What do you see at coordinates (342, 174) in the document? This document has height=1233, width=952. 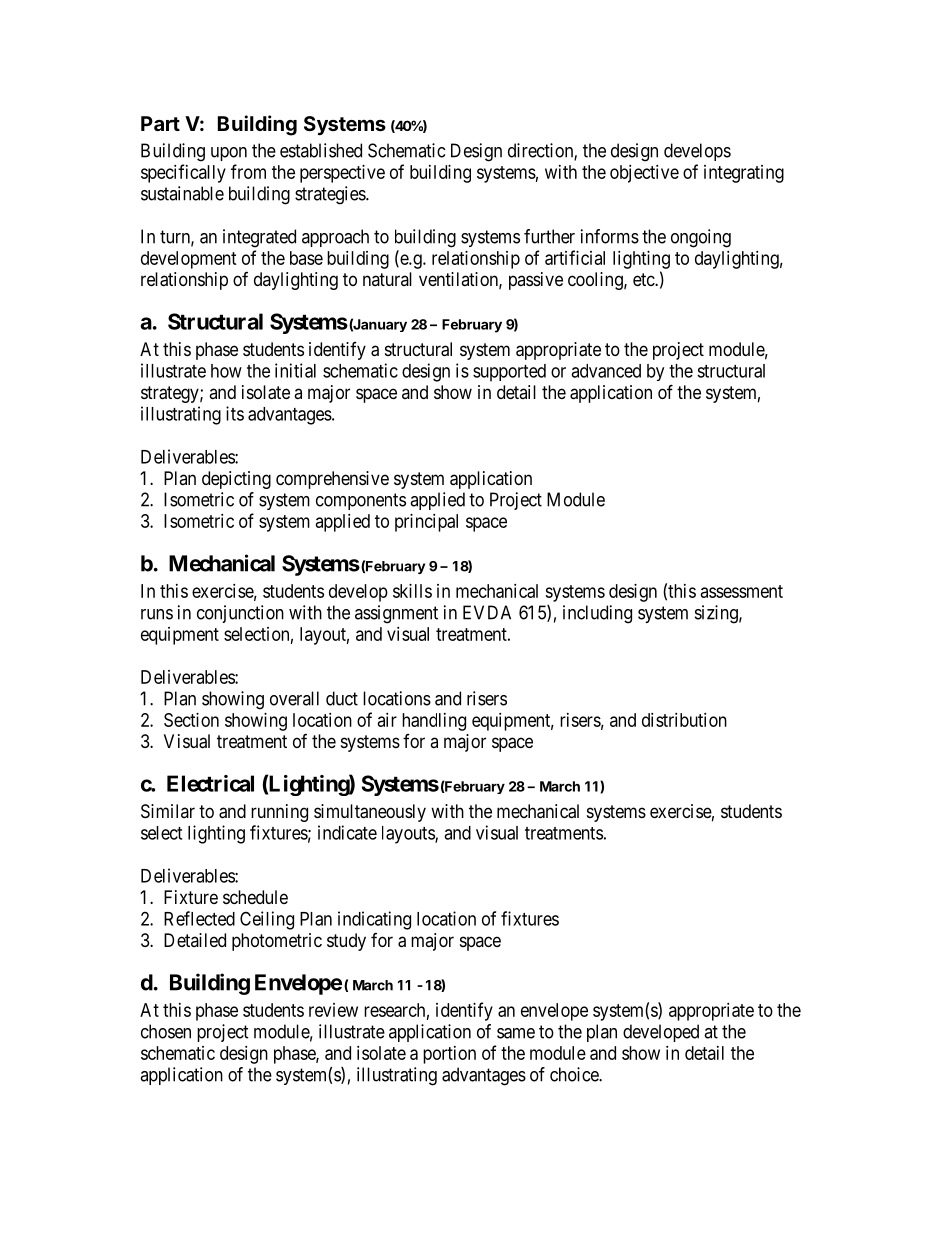 I see `perspective` at bounding box center [342, 174].
